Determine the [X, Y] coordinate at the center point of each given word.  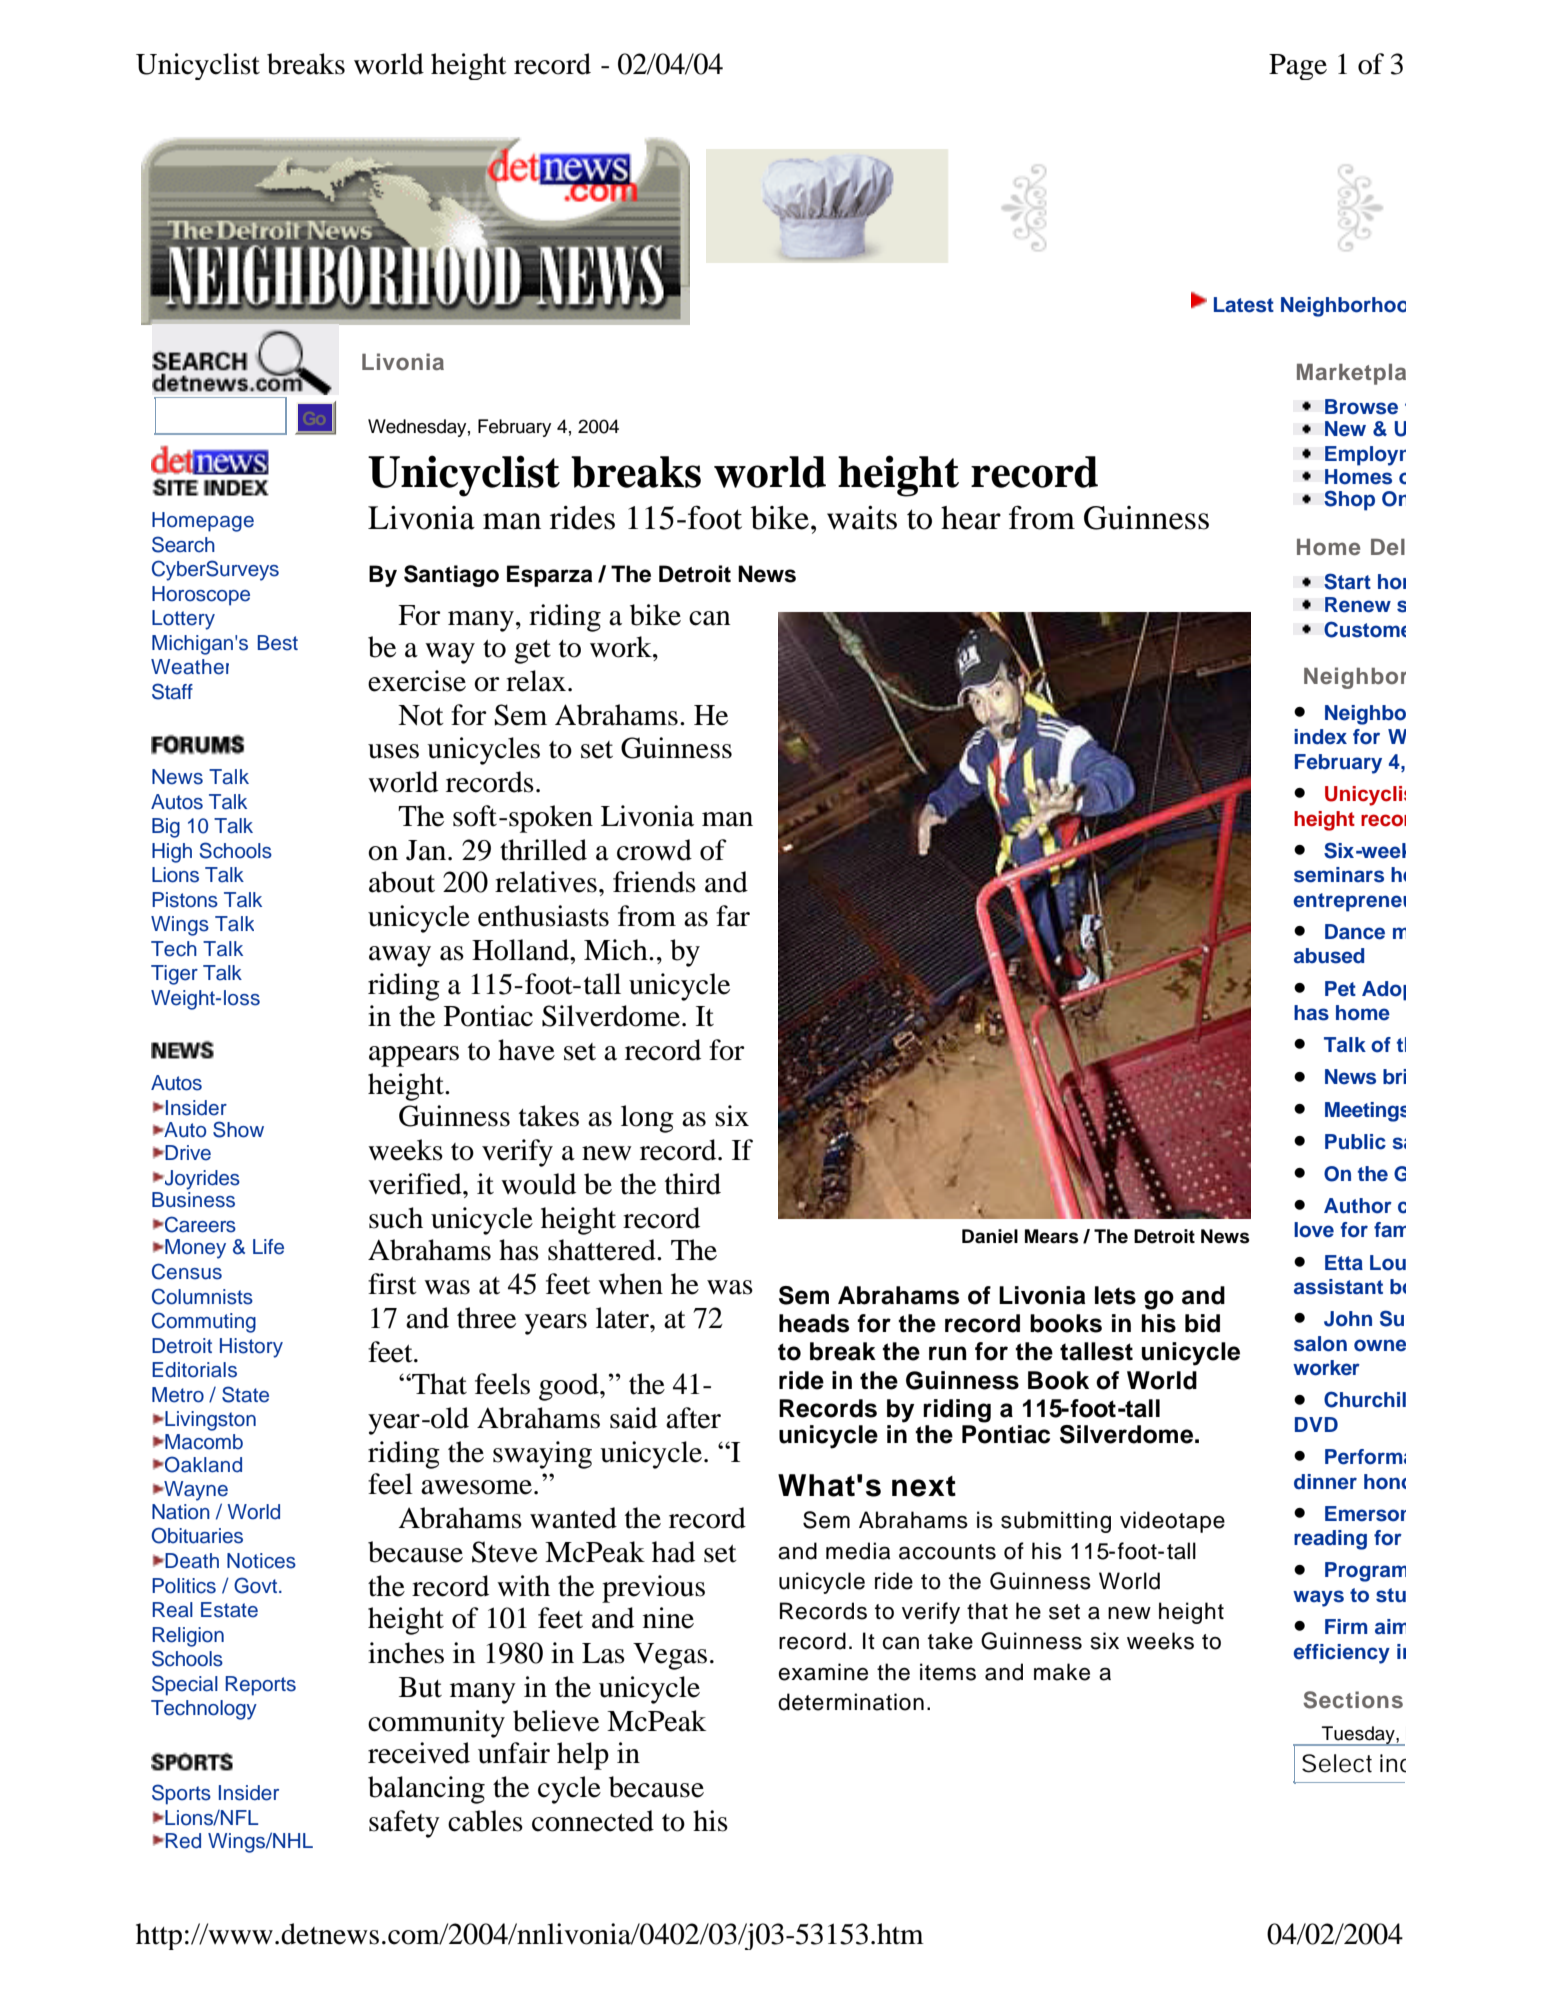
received [419, 1753]
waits [862, 518]
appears [414, 1056]
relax [537, 681]
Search [183, 544]
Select [1337, 1763]
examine [823, 1672]
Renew [1358, 605]
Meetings [1365, 1112]
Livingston [209, 1421]
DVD [1316, 1424]
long [647, 1119]
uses [393, 751]
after [693, 1418]
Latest [1244, 305]
